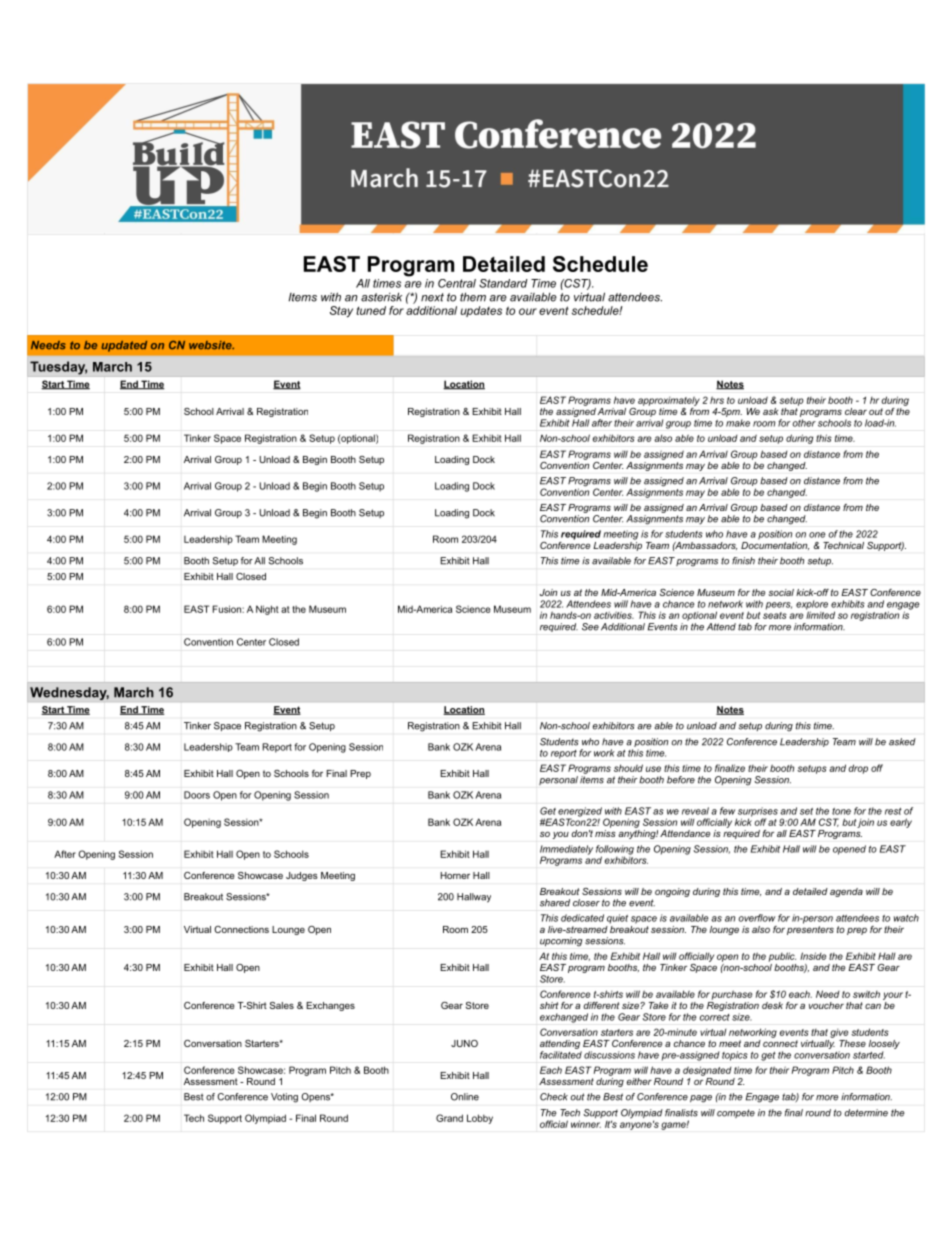 The height and width of the screenshot is (1233, 952). Describe the element at coordinates (902, 742) in the screenshot. I see `asked` at that location.
